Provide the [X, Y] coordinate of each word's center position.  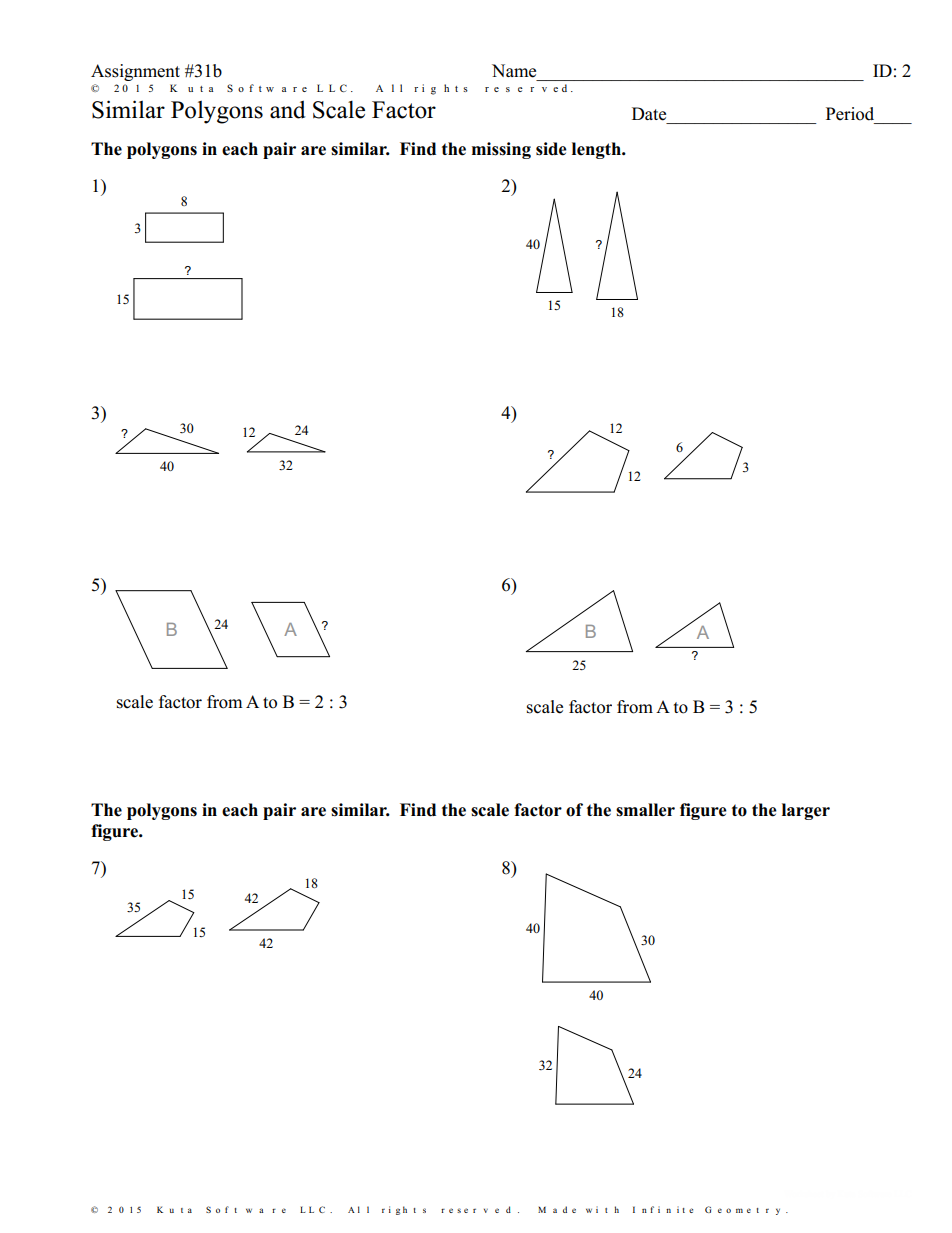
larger [806, 811]
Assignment [135, 72]
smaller [645, 810]
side [551, 149]
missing [501, 150]
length [597, 150]
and [288, 109]
